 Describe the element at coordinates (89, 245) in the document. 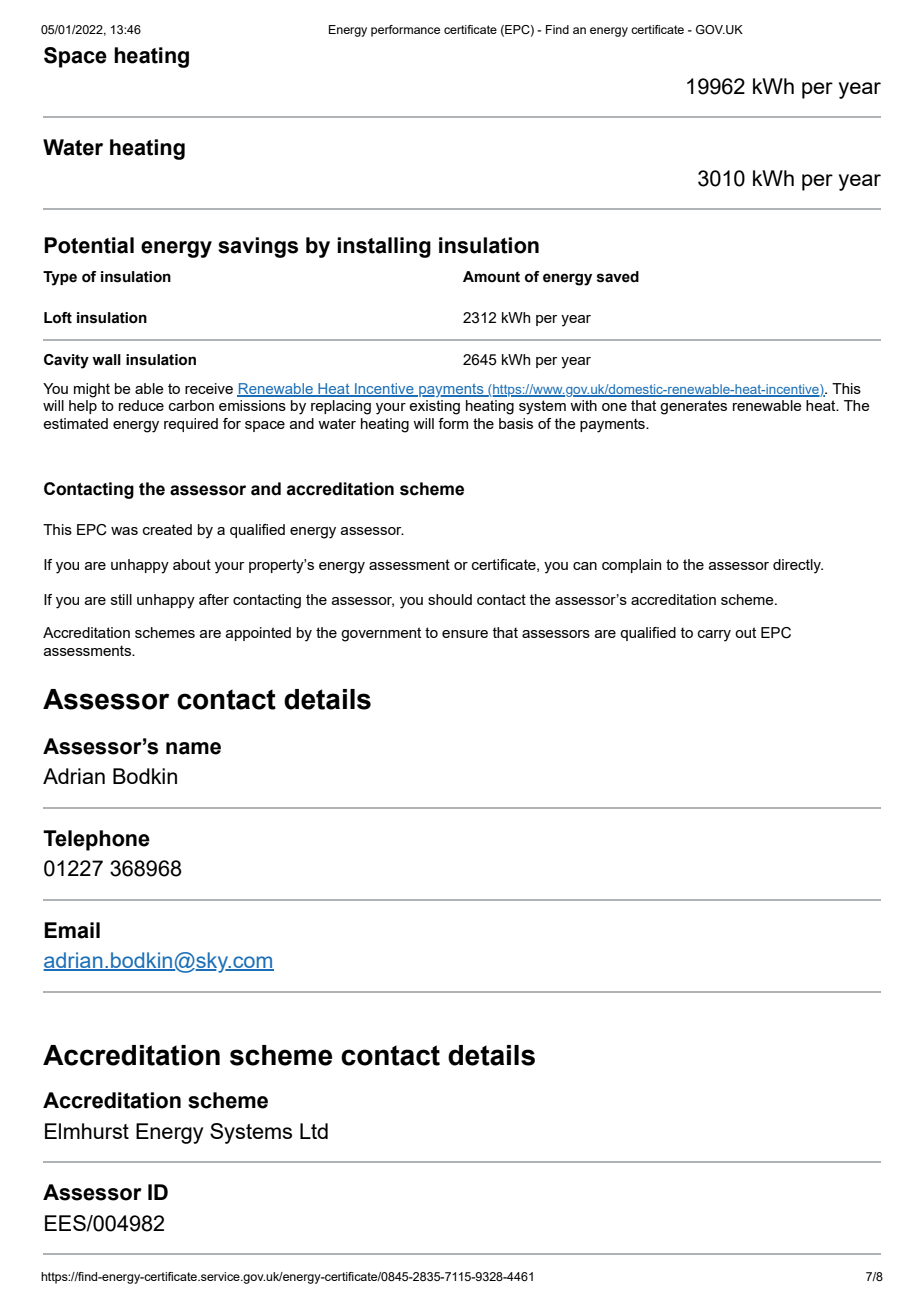

I see `Potential` at that location.
